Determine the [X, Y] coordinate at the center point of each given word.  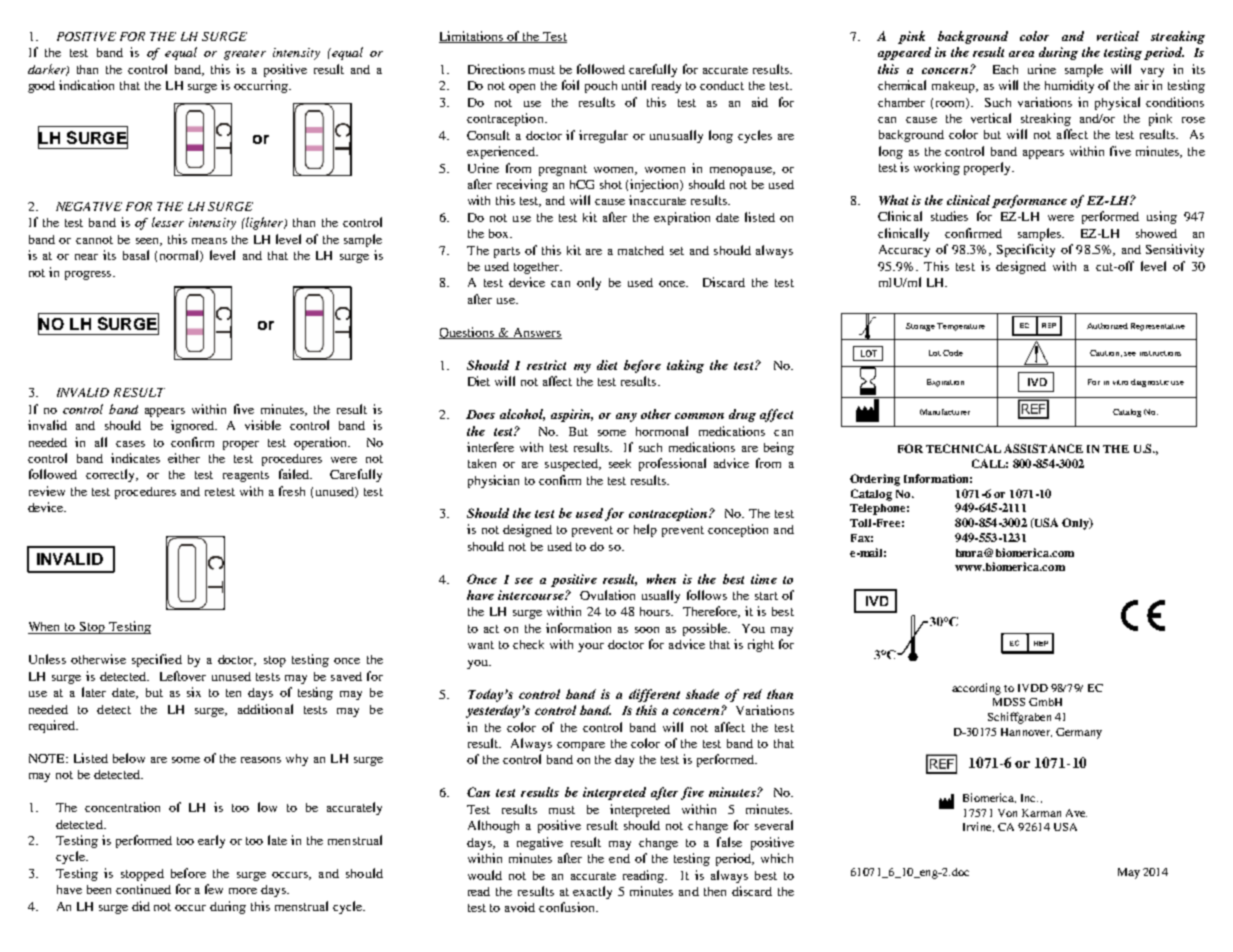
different [654, 695]
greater [245, 55]
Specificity [1026, 250]
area [1021, 54]
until [634, 85]
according [976, 689]
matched [641, 250]
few [214, 889]
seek [620, 463]
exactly [592, 892]
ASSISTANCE [1043, 448]
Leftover [183, 676]
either [184, 458]
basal [136, 255]
